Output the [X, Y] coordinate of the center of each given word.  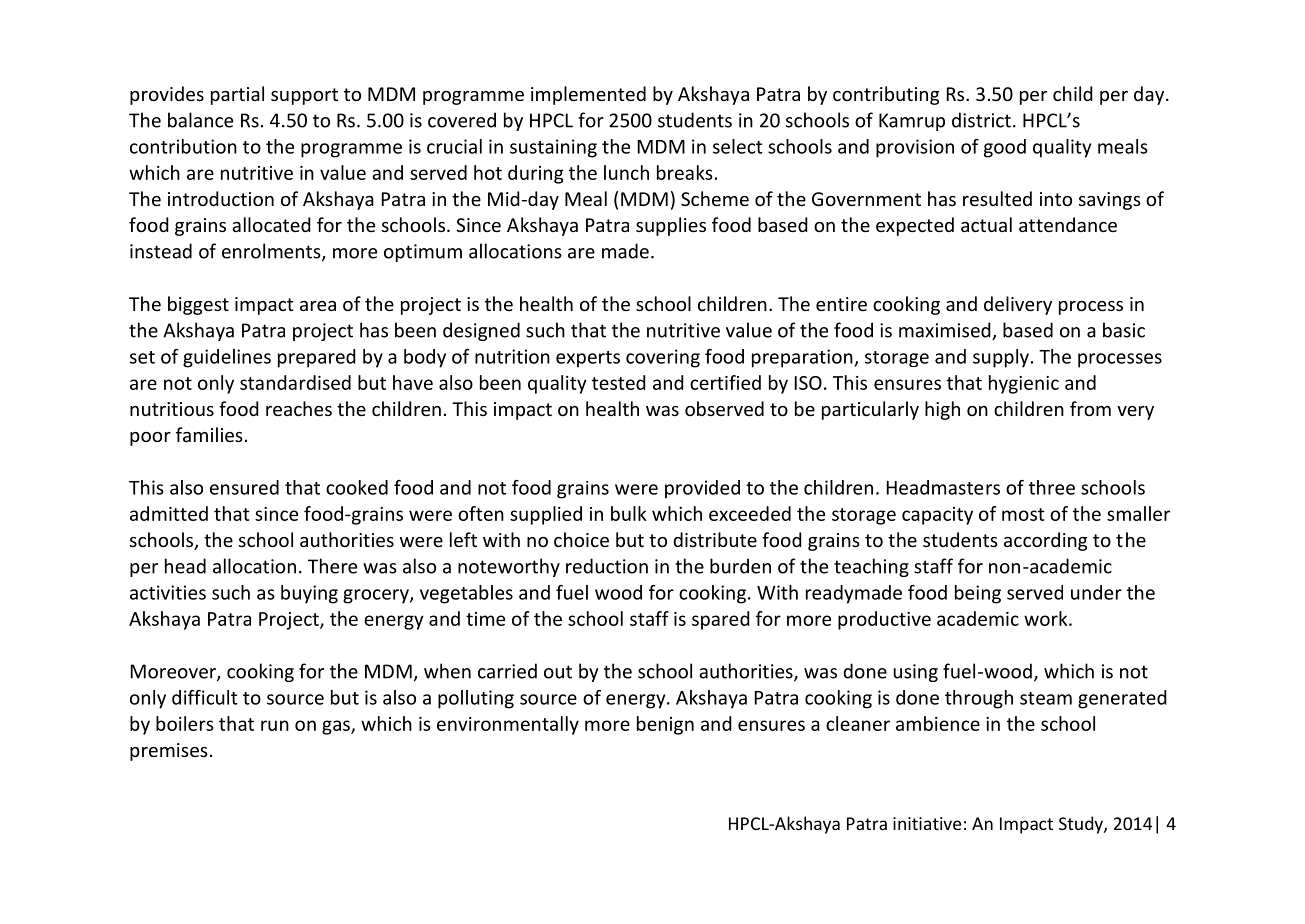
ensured [244, 487]
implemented [588, 95]
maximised [946, 331]
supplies [671, 226]
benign [665, 725]
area [318, 306]
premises [169, 752]
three [1052, 487]
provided [702, 489]
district [981, 120]
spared [721, 620]
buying [309, 594]
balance [200, 120]
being [978, 594]
